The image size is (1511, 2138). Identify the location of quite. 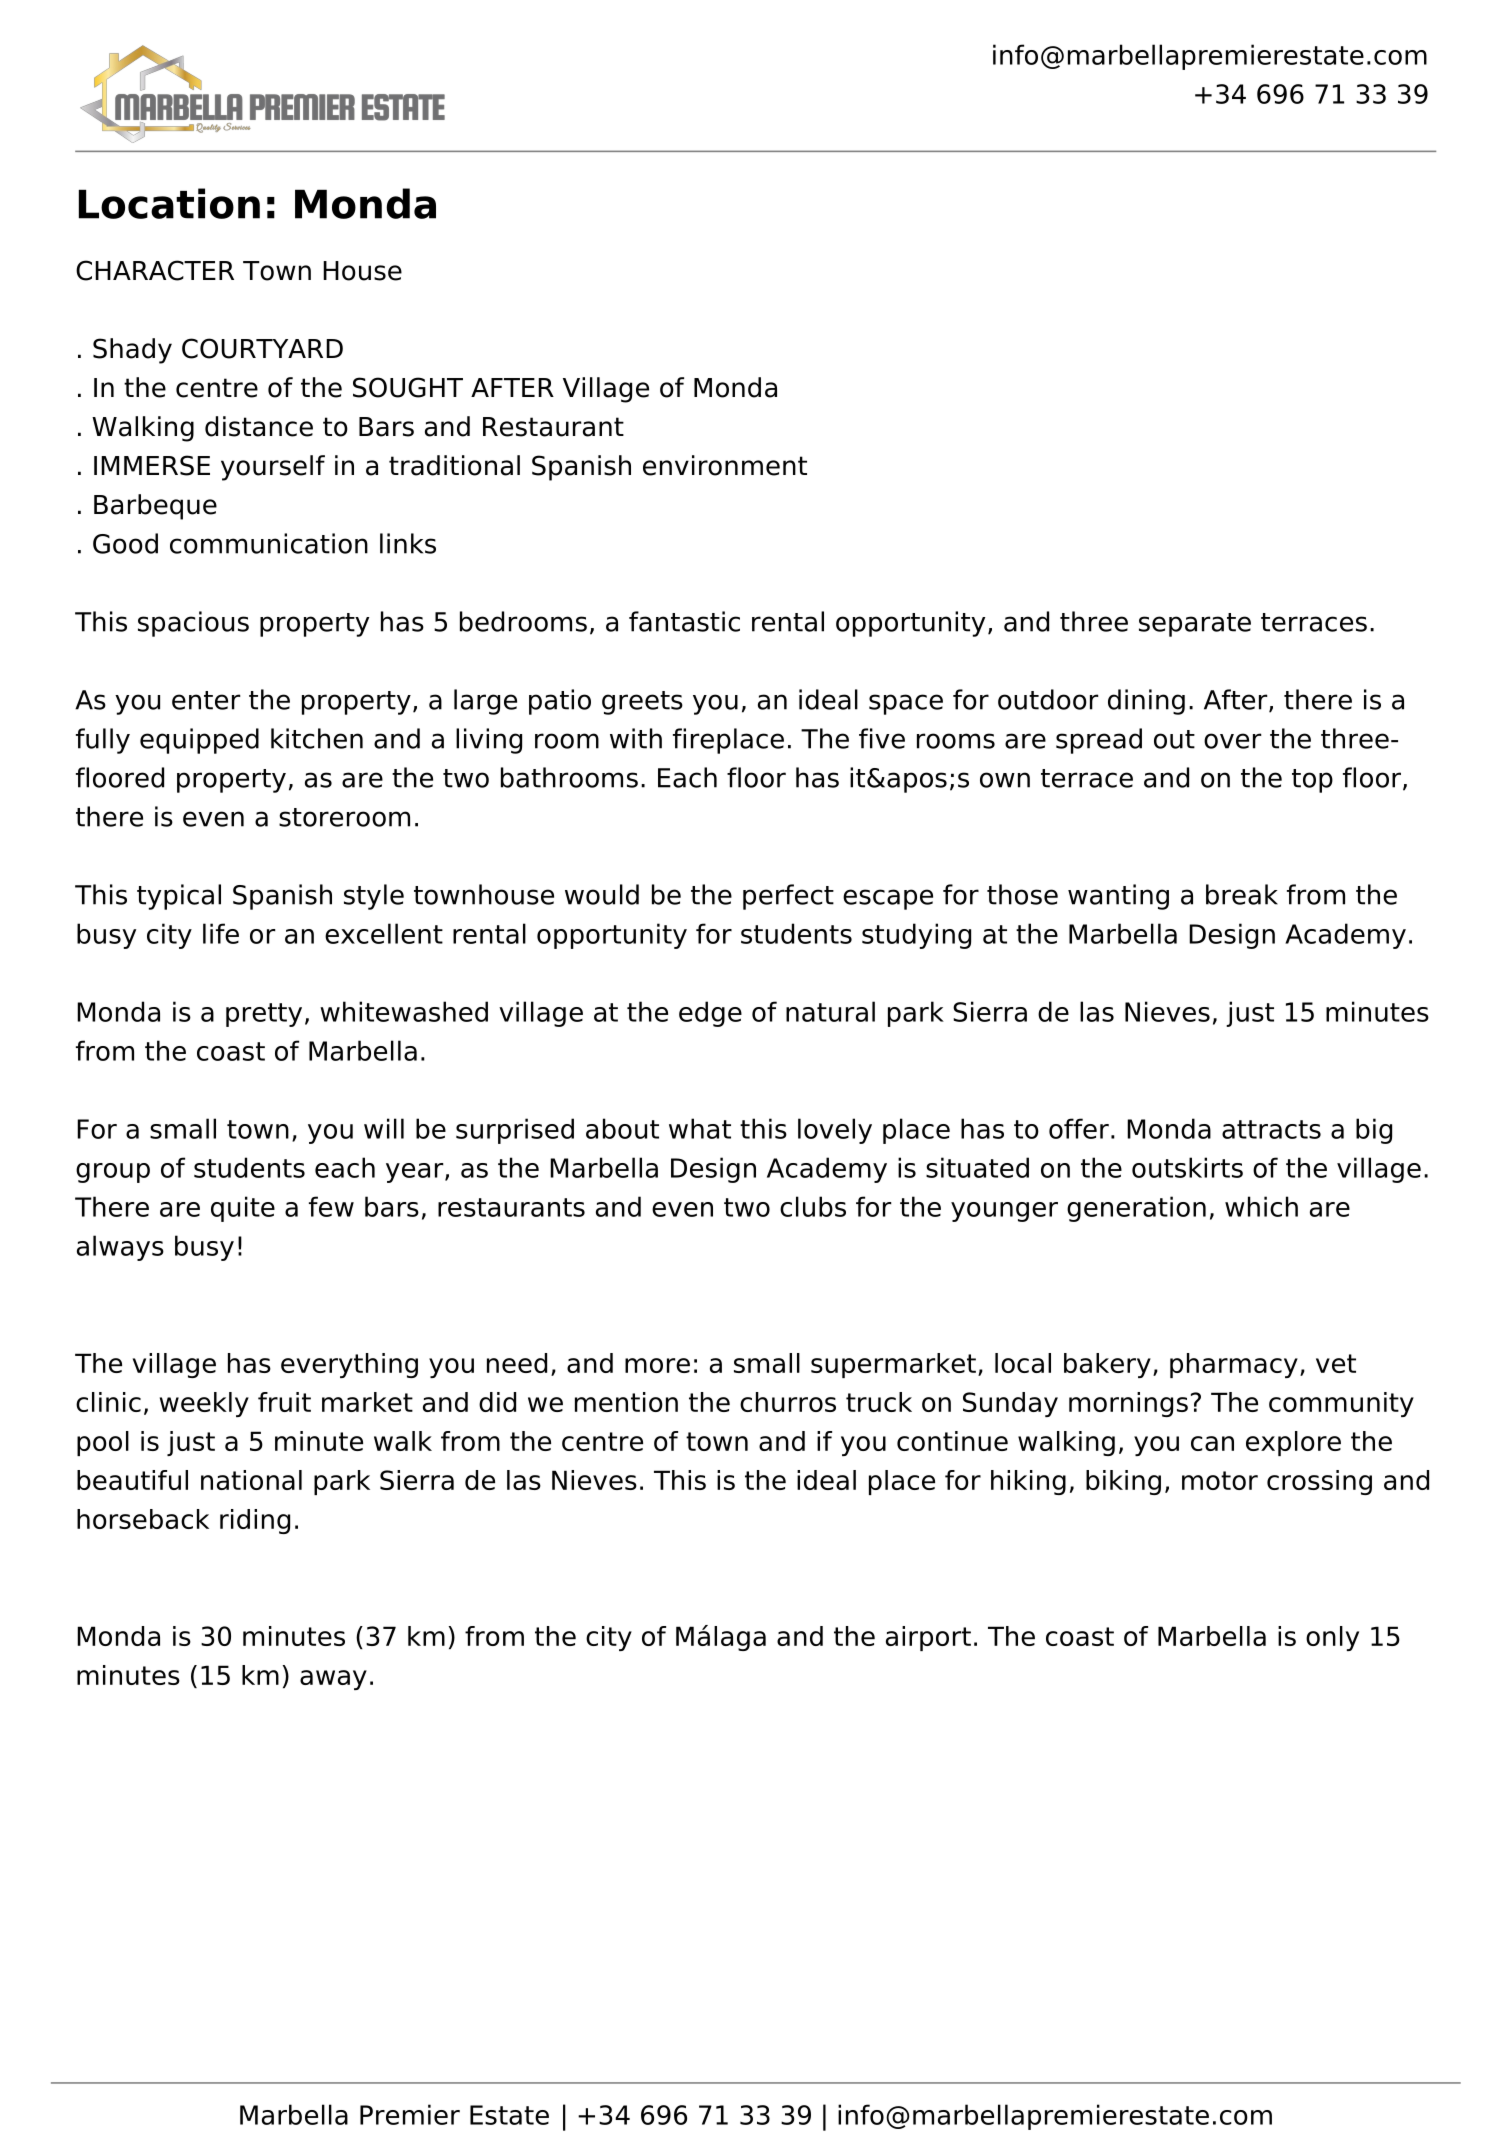
(243, 1209).
